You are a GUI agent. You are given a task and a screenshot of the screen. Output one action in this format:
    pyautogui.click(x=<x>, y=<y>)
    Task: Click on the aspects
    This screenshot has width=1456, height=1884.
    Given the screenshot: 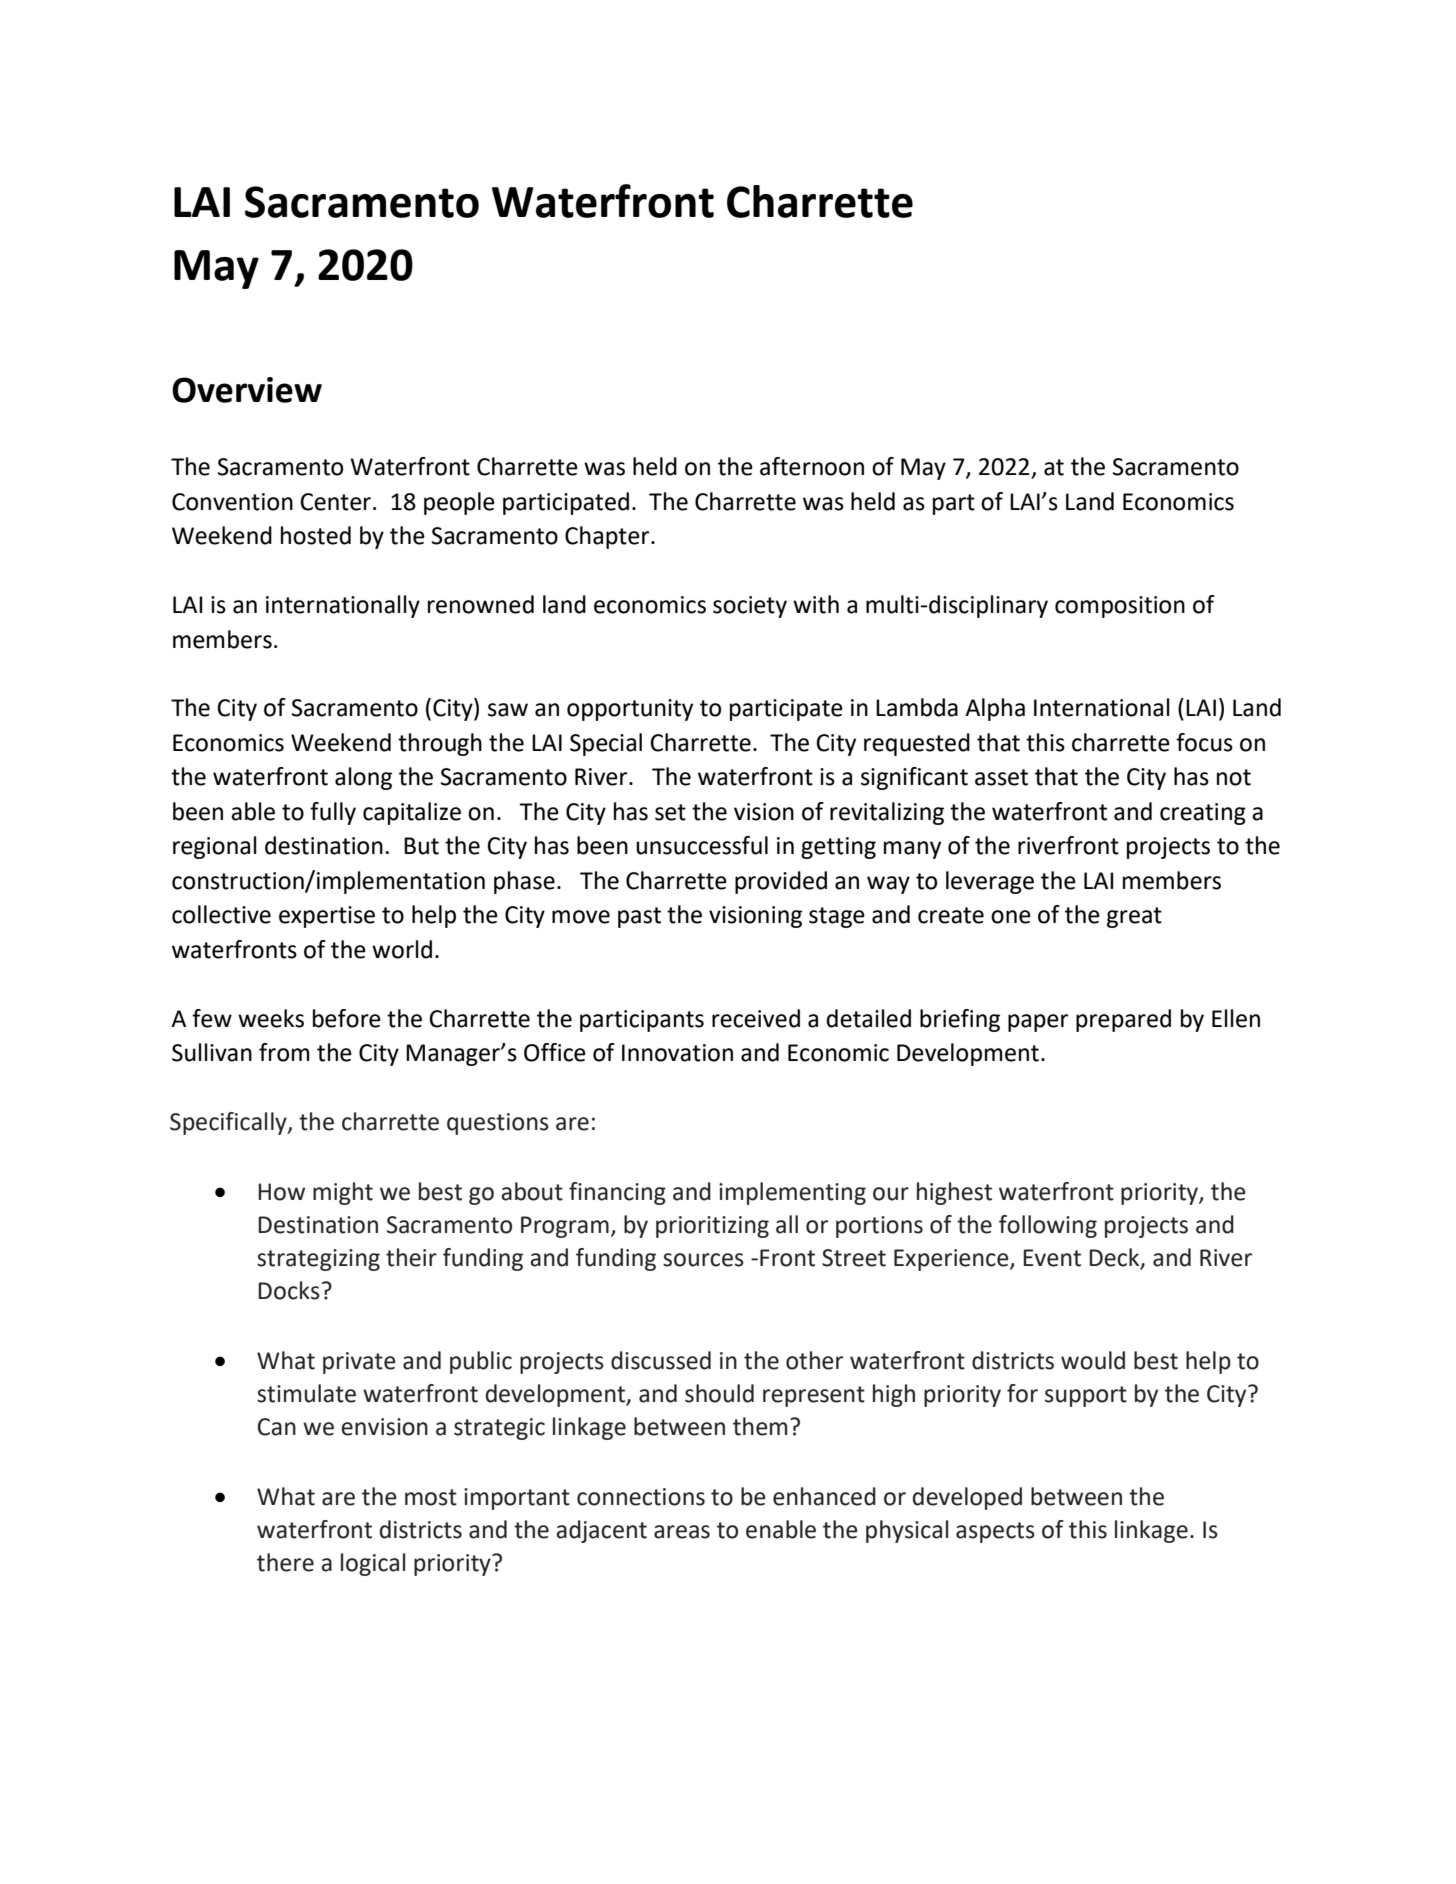 What is the action you would take?
    pyautogui.click(x=995, y=1532)
